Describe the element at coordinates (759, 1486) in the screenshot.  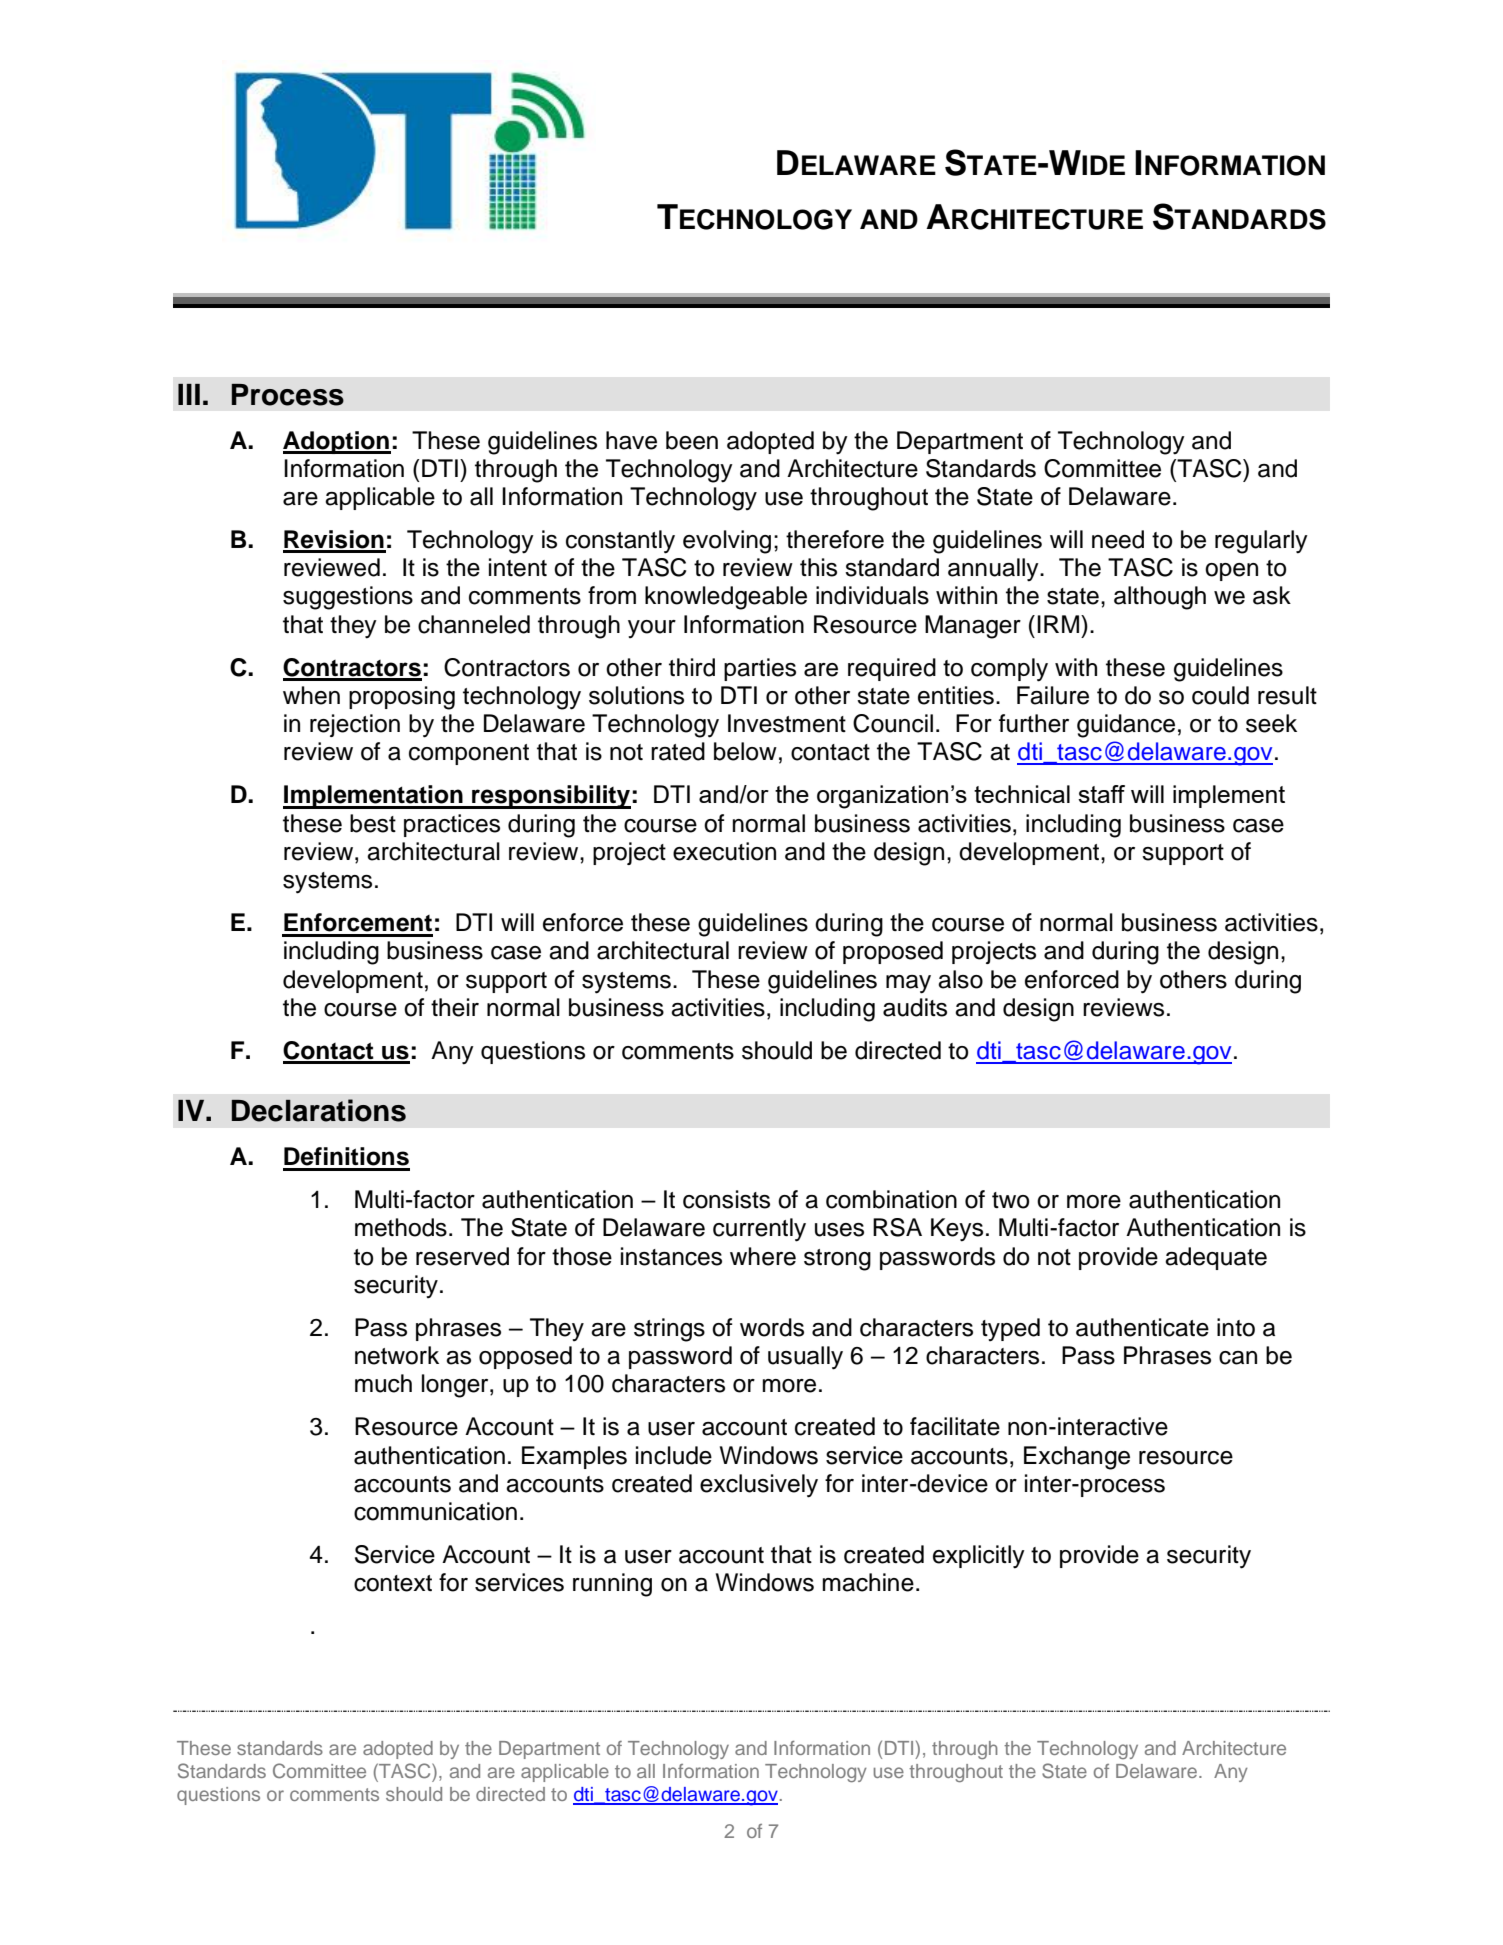
I see `exclusively` at that location.
